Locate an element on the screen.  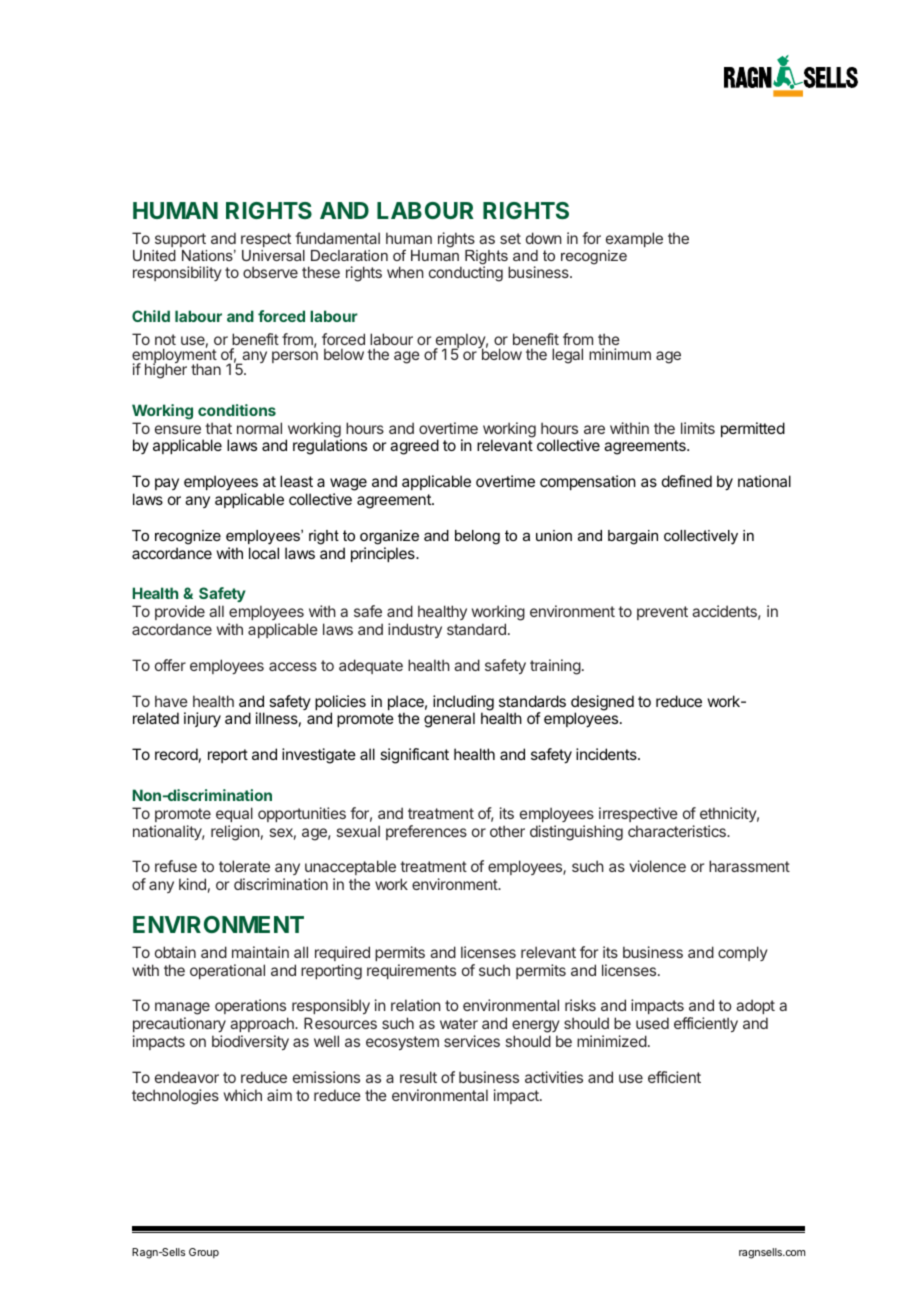
conducting is located at coordinates (466, 274).
